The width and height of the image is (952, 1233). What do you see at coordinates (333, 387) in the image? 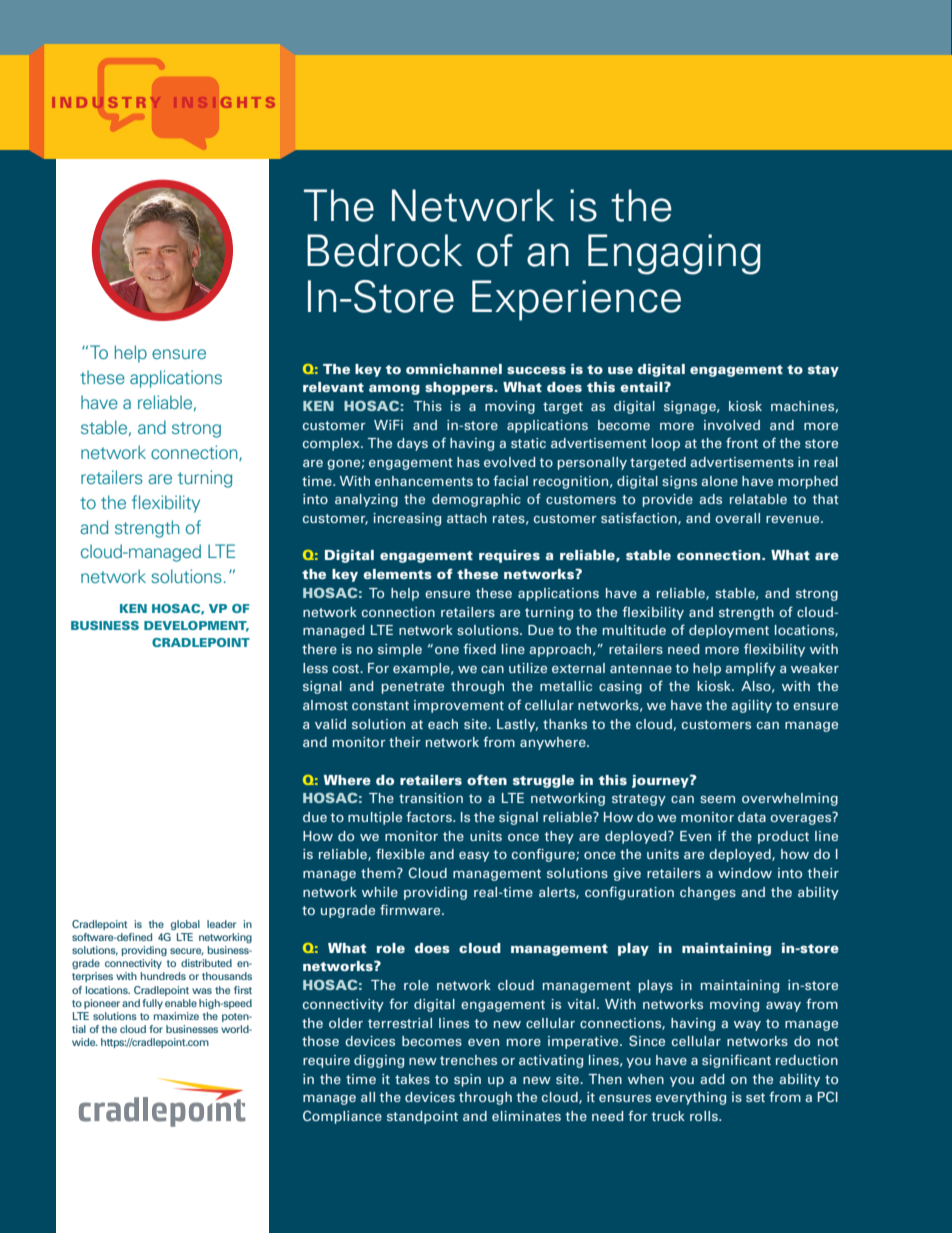
I see `relevant` at bounding box center [333, 387].
